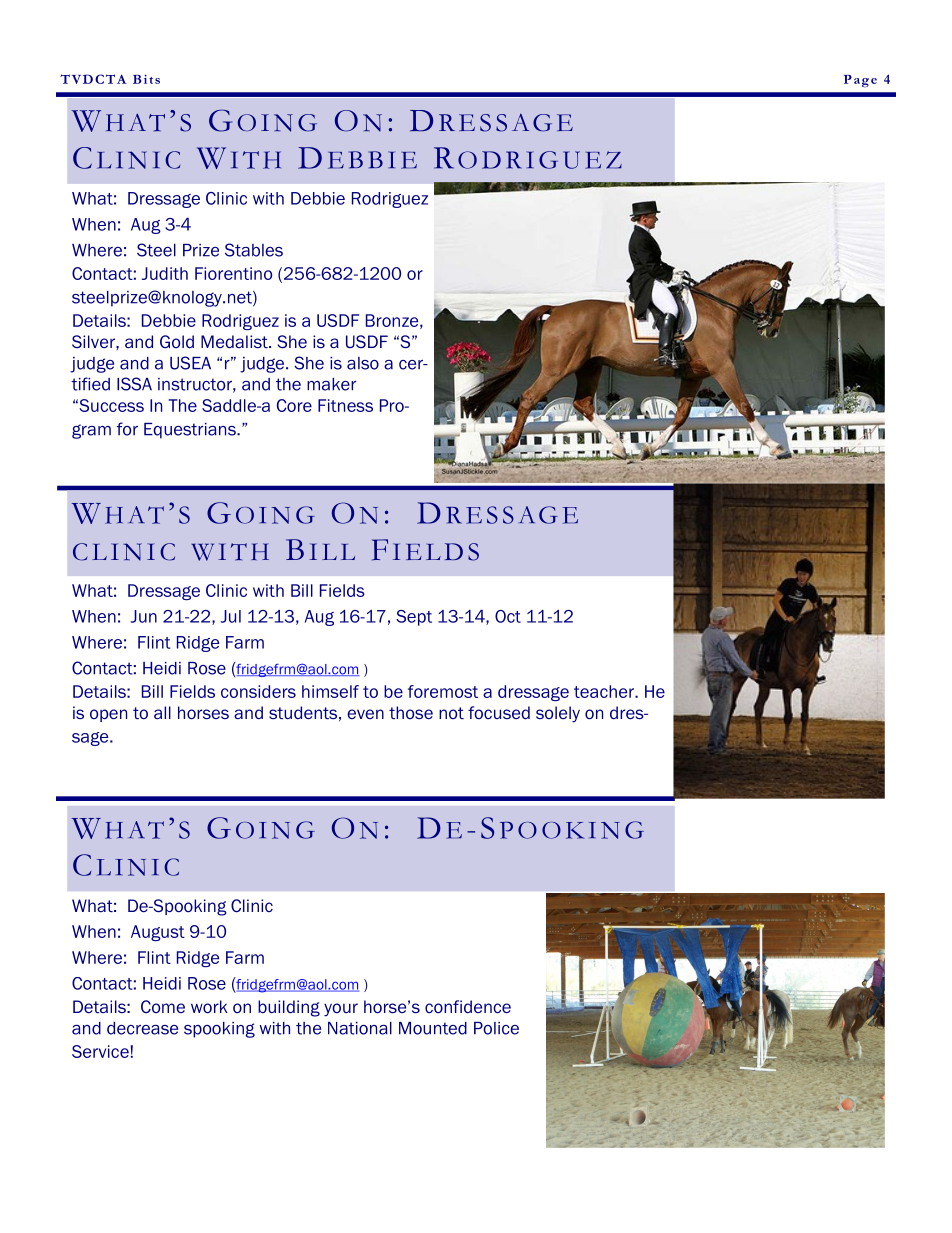 This document has width=952, height=1233. Describe the element at coordinates (363, 363) in the document. I see `also` at that location.
